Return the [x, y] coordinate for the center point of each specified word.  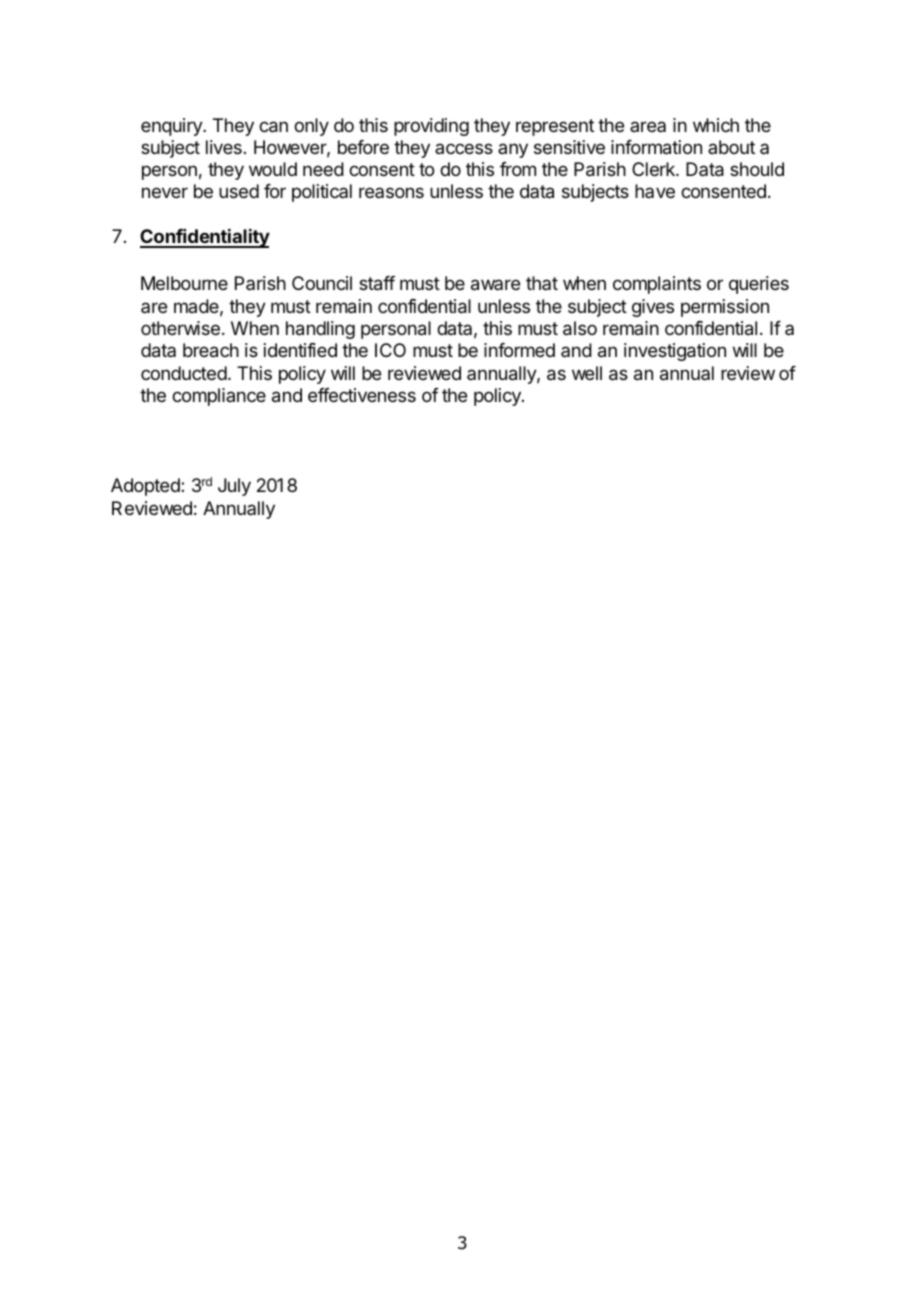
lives [224, 147]
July [234, 487]
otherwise [180, 328]
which [716, 125]
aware [495, 285]
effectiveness [362, 395]
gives [653, 308]
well [587, 373]
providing [431, 127]
